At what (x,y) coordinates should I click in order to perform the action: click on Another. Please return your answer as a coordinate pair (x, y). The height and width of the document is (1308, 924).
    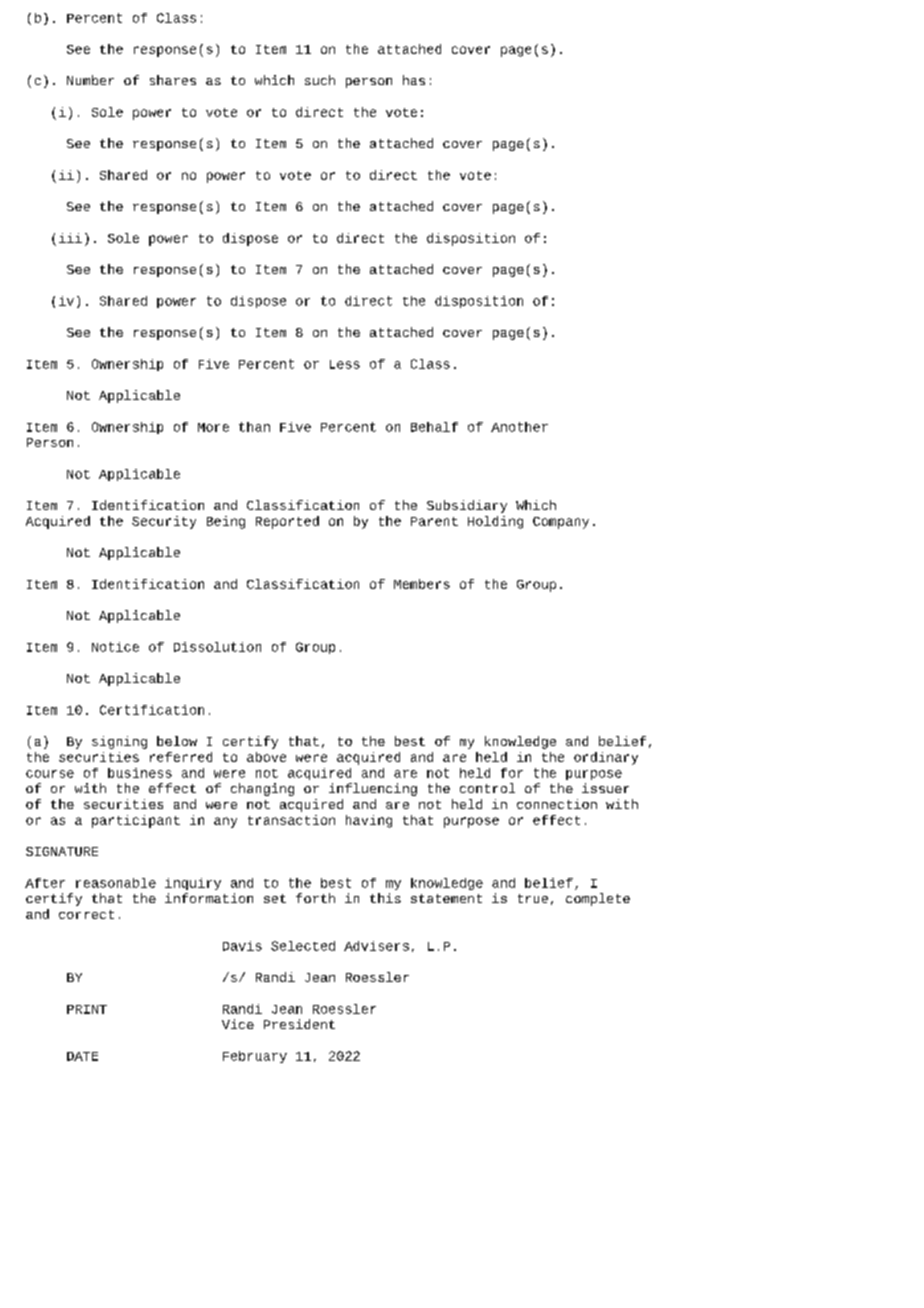
    Looking at the image, I should click on (519, 427).
